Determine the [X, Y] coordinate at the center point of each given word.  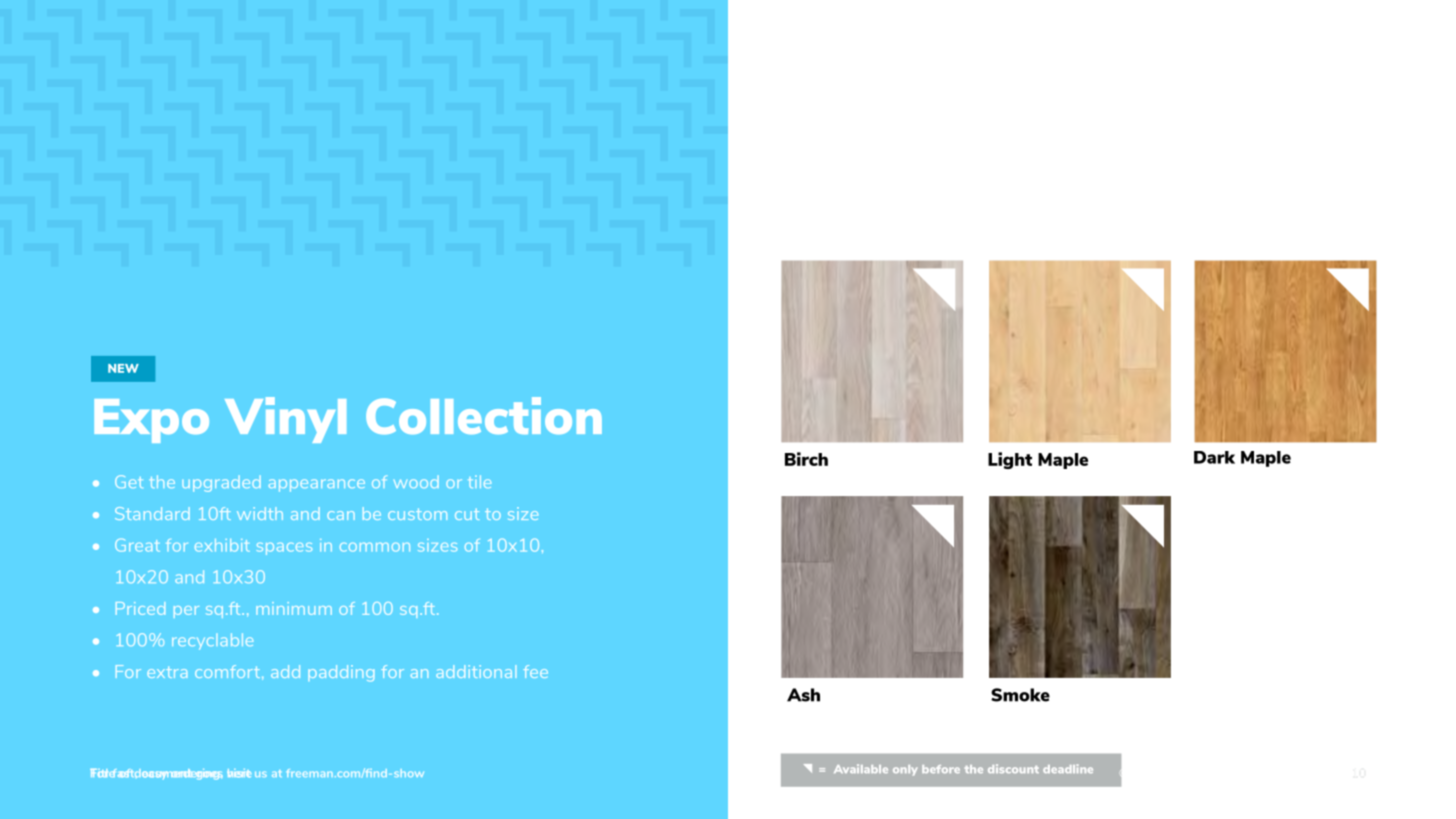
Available [861, 768]
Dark [1214, 457]
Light [1010, 460]
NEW [123, 368]
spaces [284, 549]
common [375, 547]
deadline [1068, 768]
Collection [484, 415]
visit [239, 773]
